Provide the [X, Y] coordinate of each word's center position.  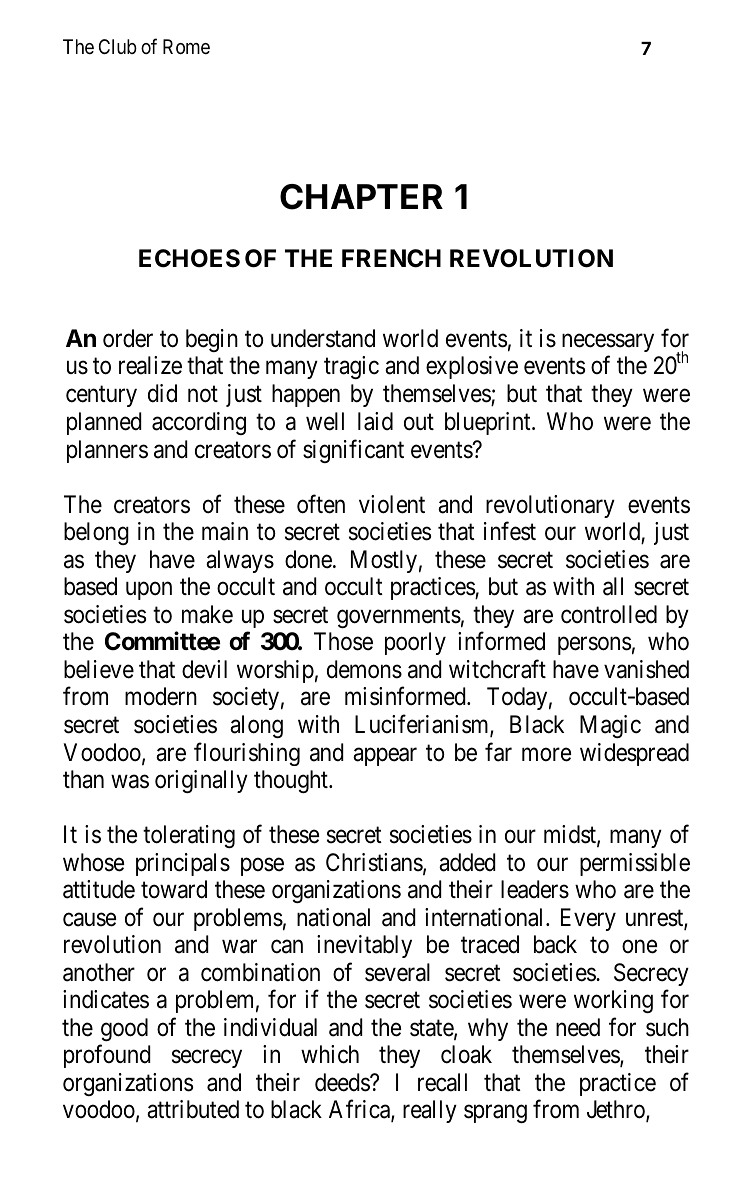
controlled [609, 614]
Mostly [384, 561]
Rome [186, 46]
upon [149, 591]
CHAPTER [361, 197]
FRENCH [391, 258]
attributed [193, 1109]
